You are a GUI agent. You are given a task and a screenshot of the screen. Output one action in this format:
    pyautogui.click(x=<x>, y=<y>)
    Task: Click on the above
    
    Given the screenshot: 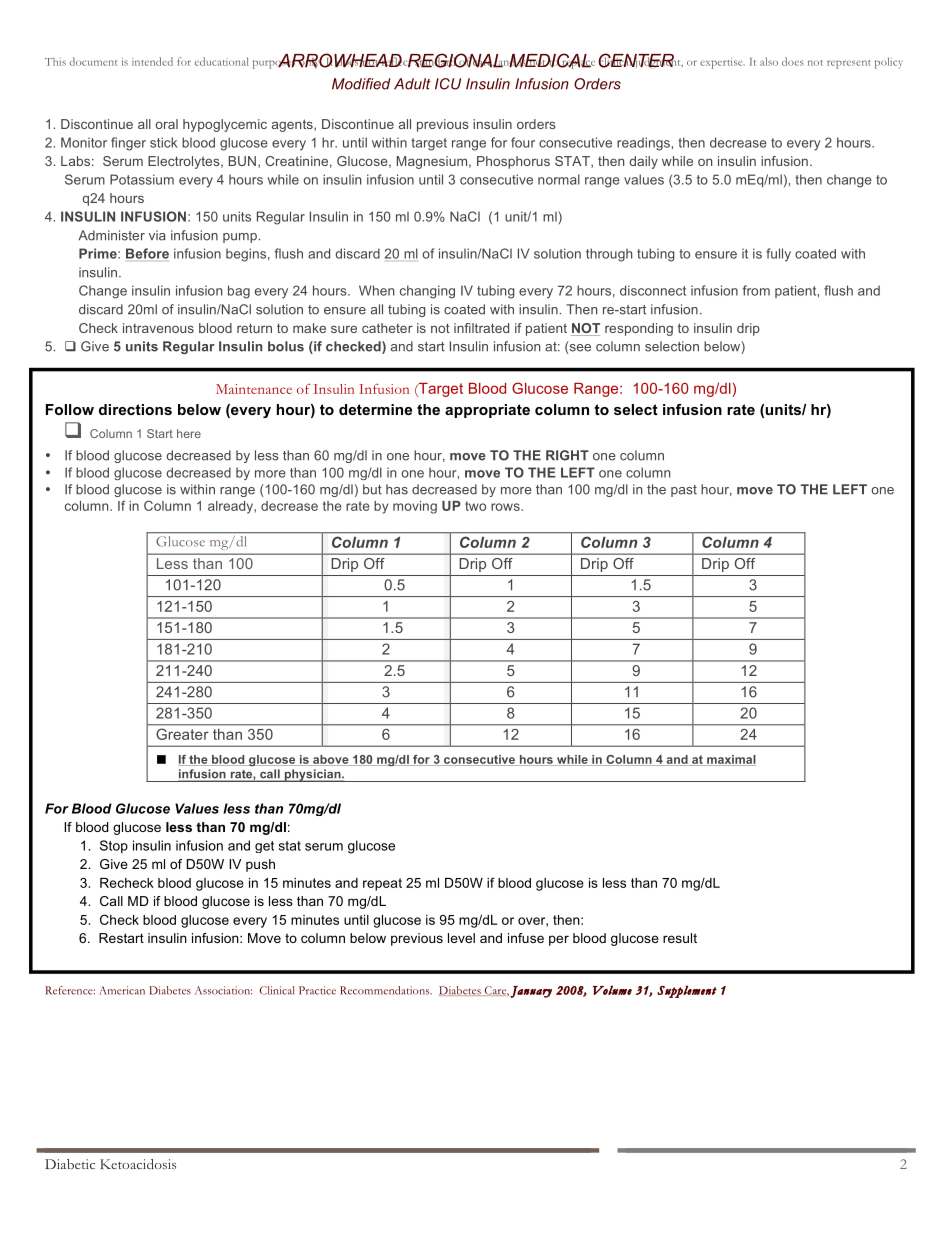 What is the action you would take?
    pyautogui.click(x=331, y=760)
